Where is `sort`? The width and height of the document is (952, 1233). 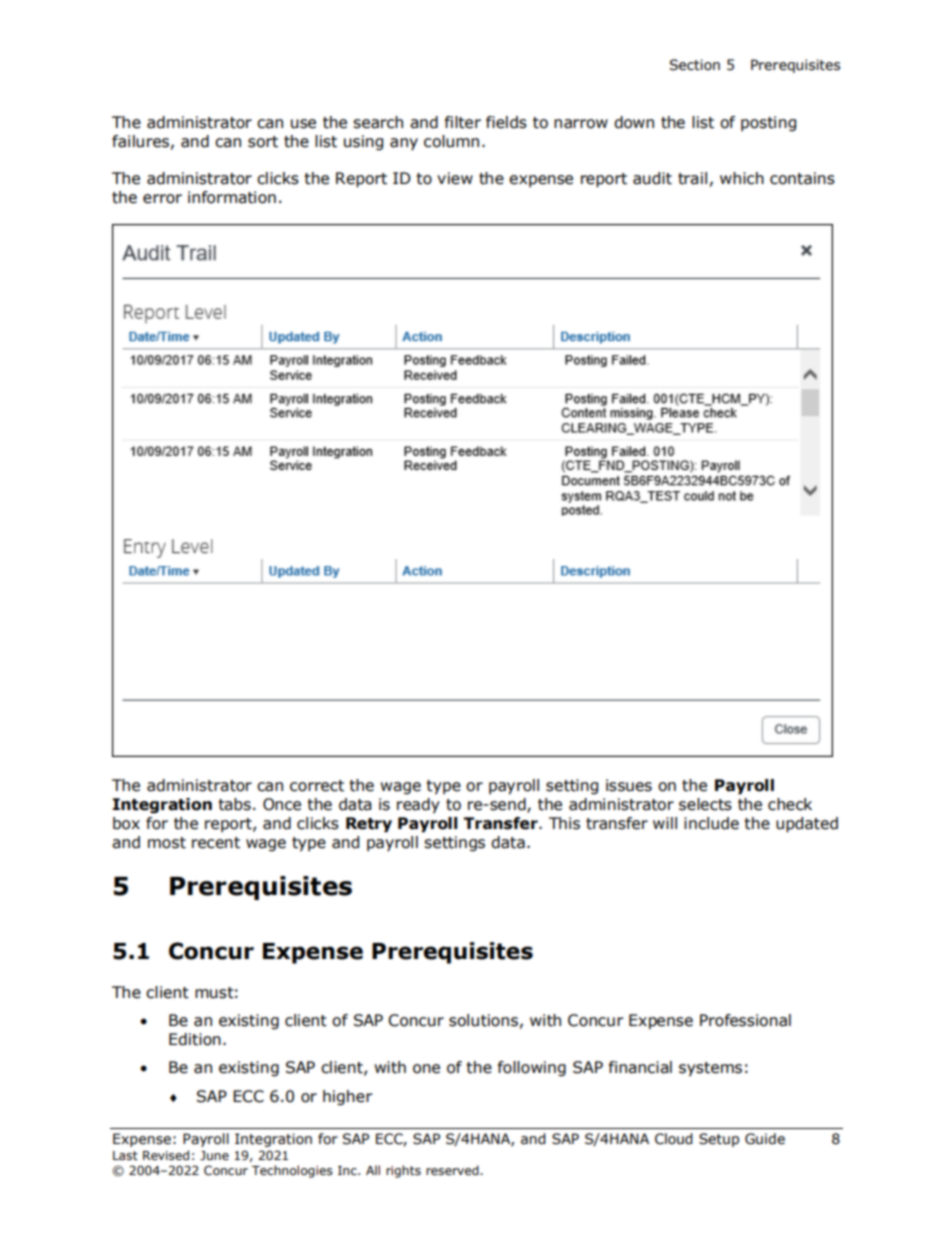
sort is located at coordinates (263, 142).
